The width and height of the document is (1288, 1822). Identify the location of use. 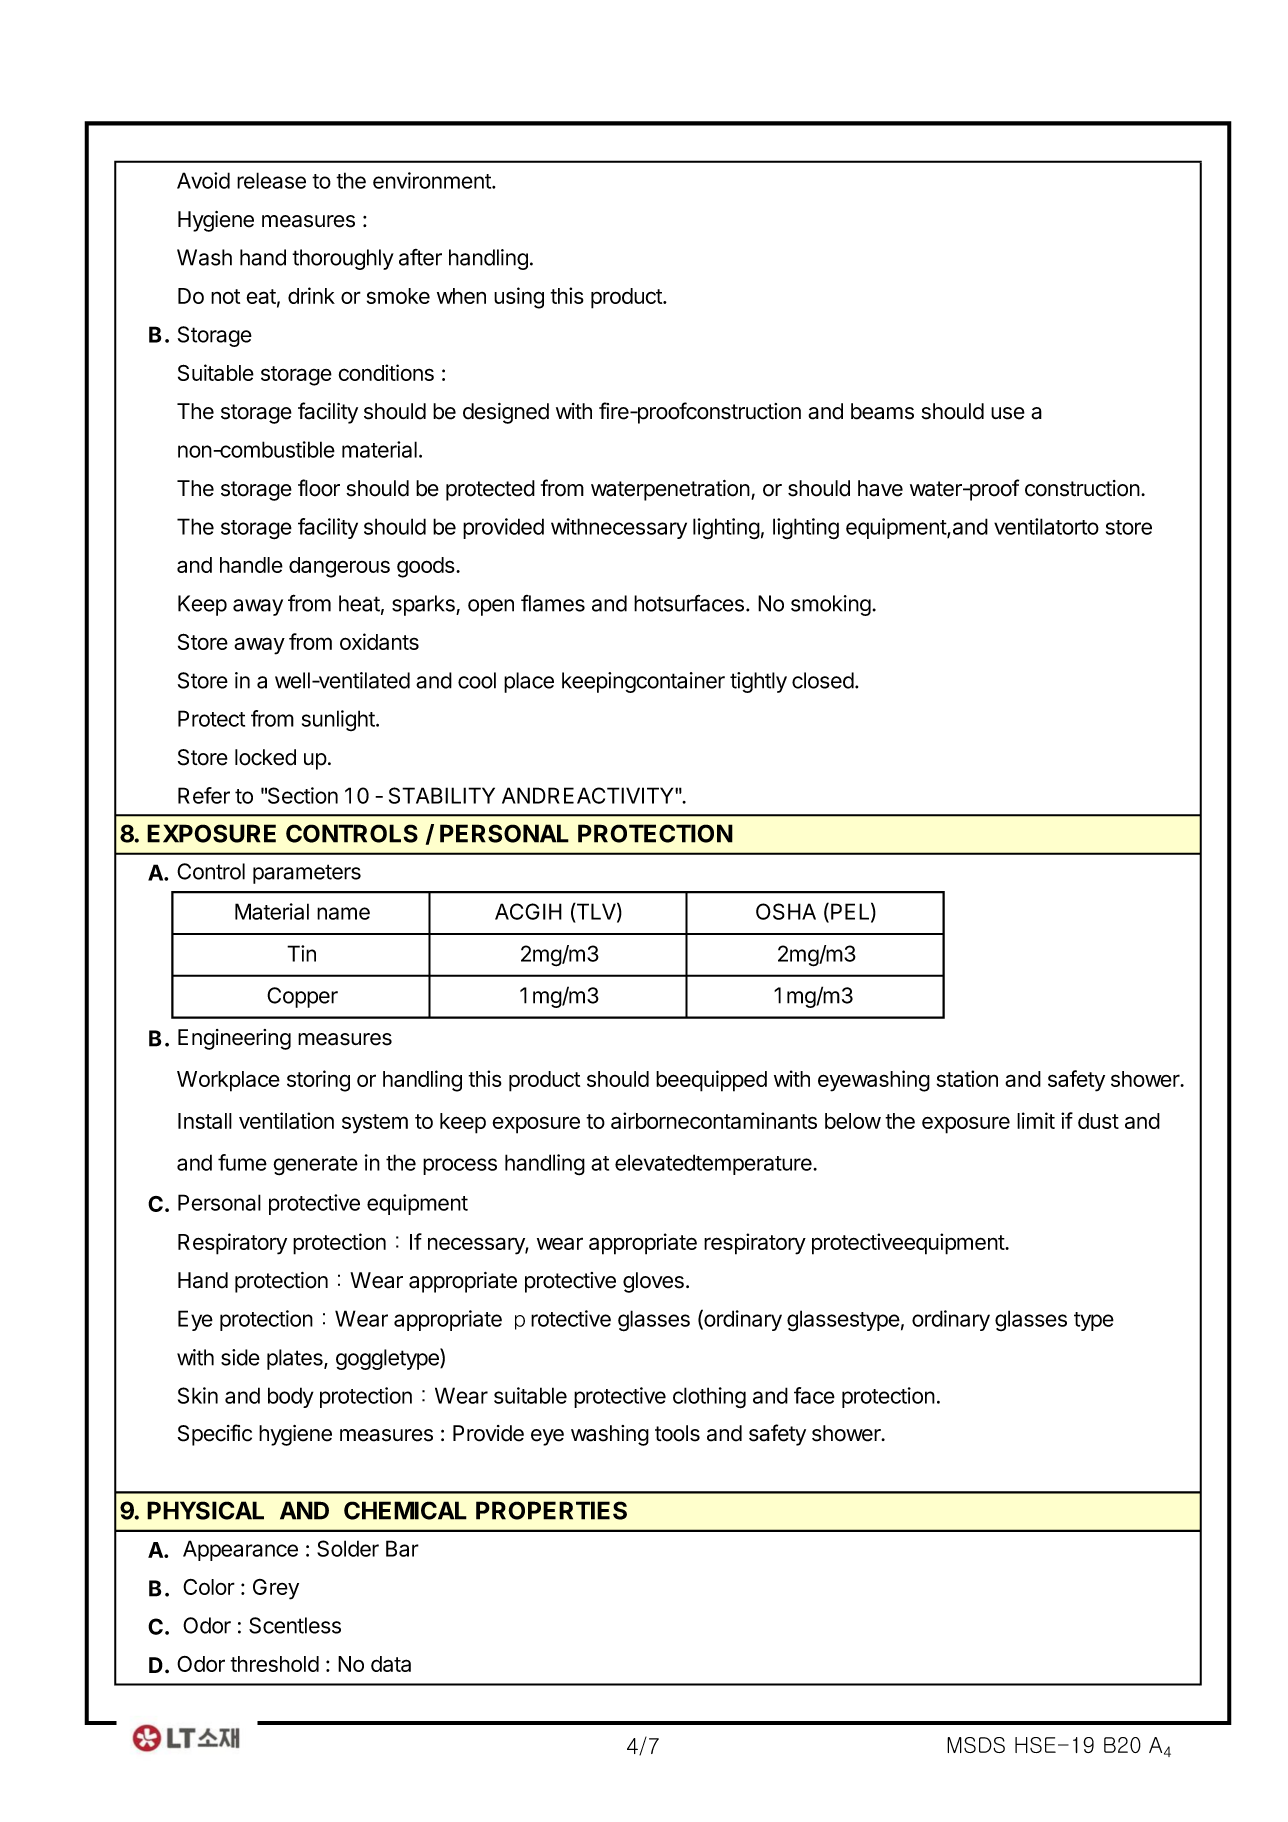
(1008, 413).
